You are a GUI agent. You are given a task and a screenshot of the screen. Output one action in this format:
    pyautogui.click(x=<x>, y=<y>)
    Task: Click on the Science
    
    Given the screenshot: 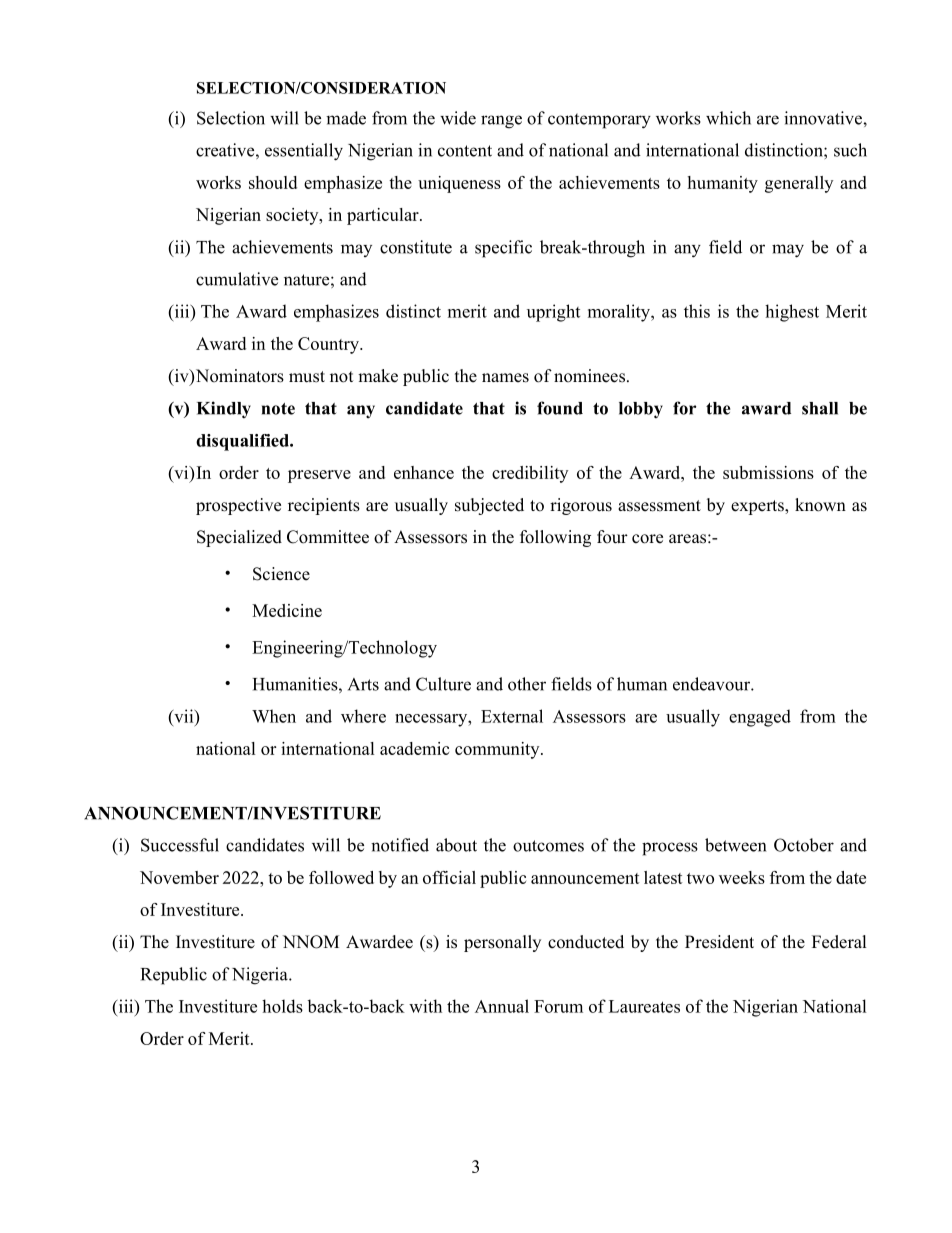 What is the action you would take?
    pyautogui.click(x=281, y=574)
